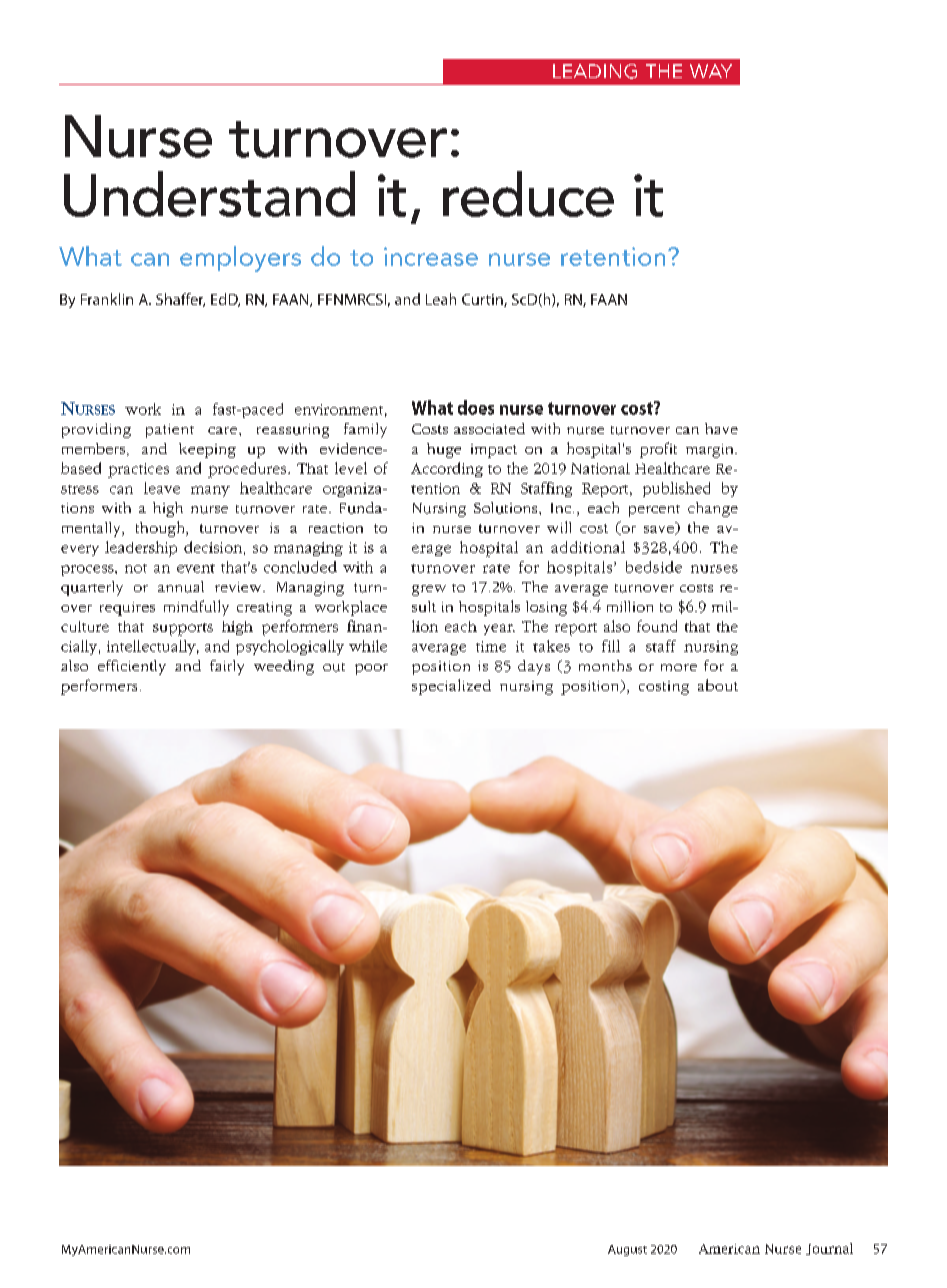 The width and height of the screenshot is (947, 1288). I want to click on August, so click(627, 1250).
